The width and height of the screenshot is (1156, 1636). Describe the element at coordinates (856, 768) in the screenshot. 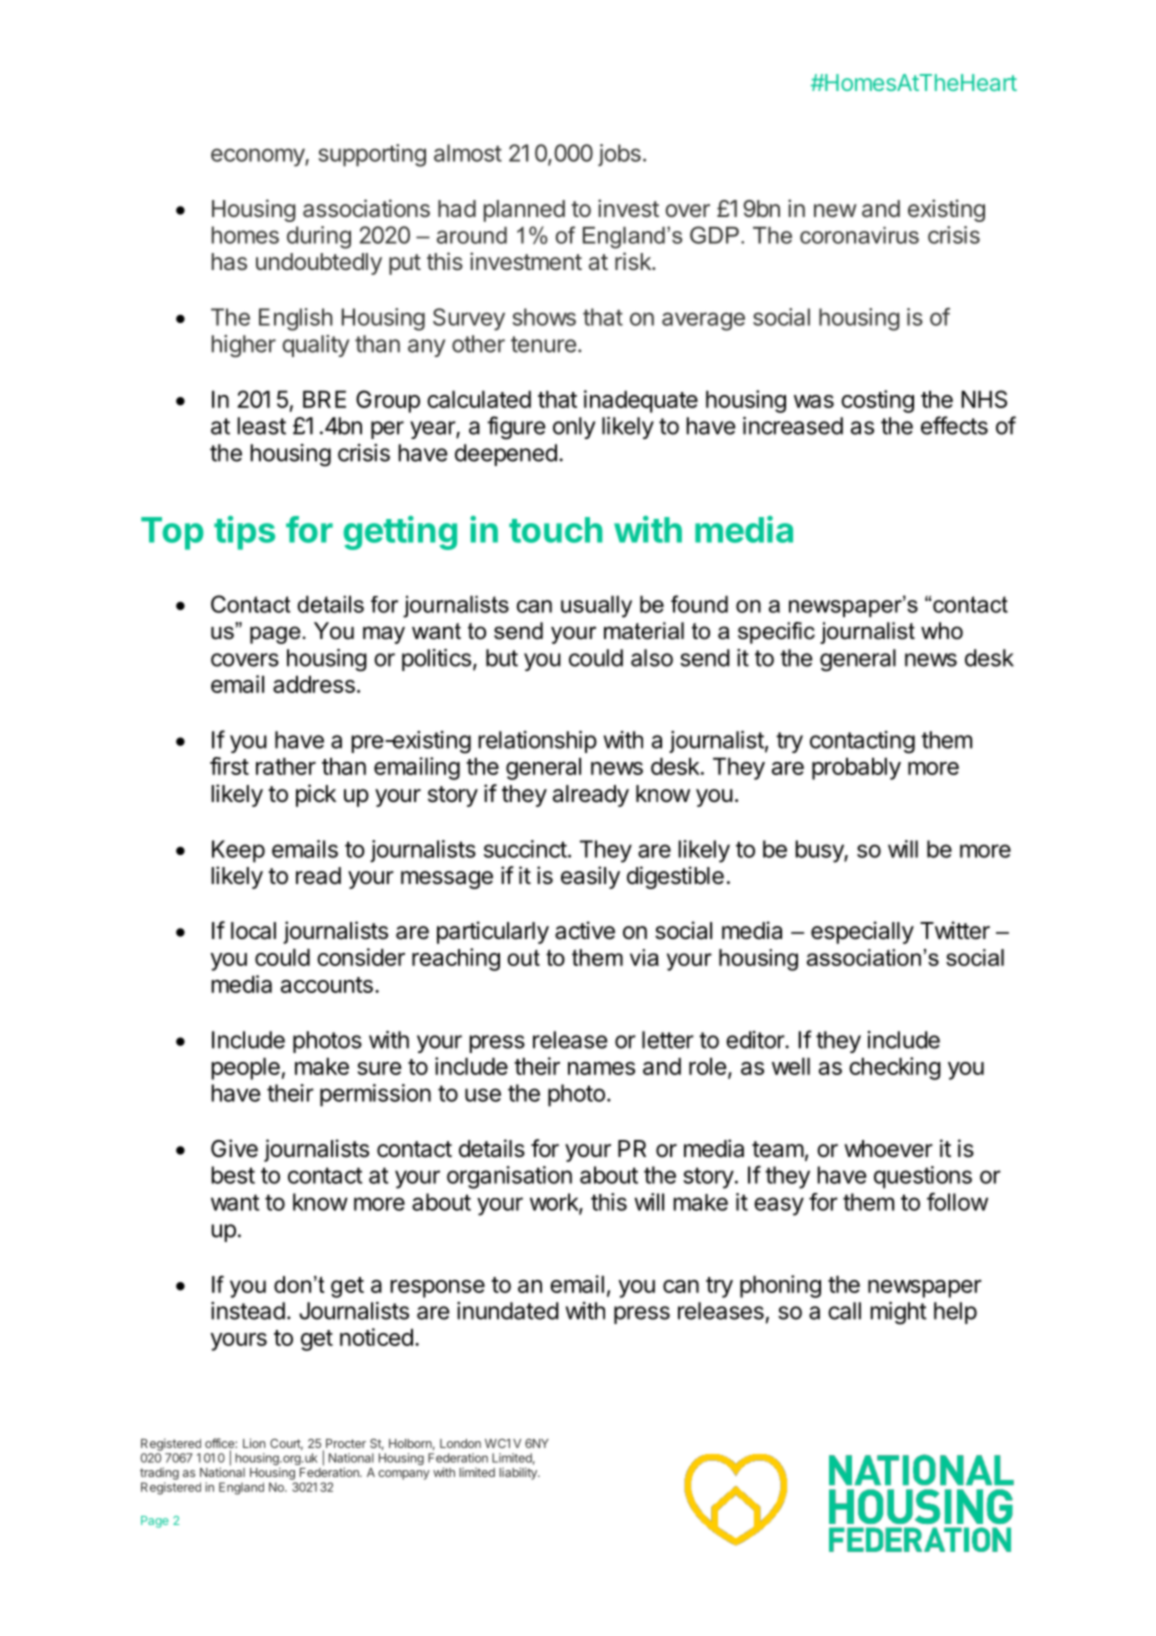

I see `probably` at that location.
